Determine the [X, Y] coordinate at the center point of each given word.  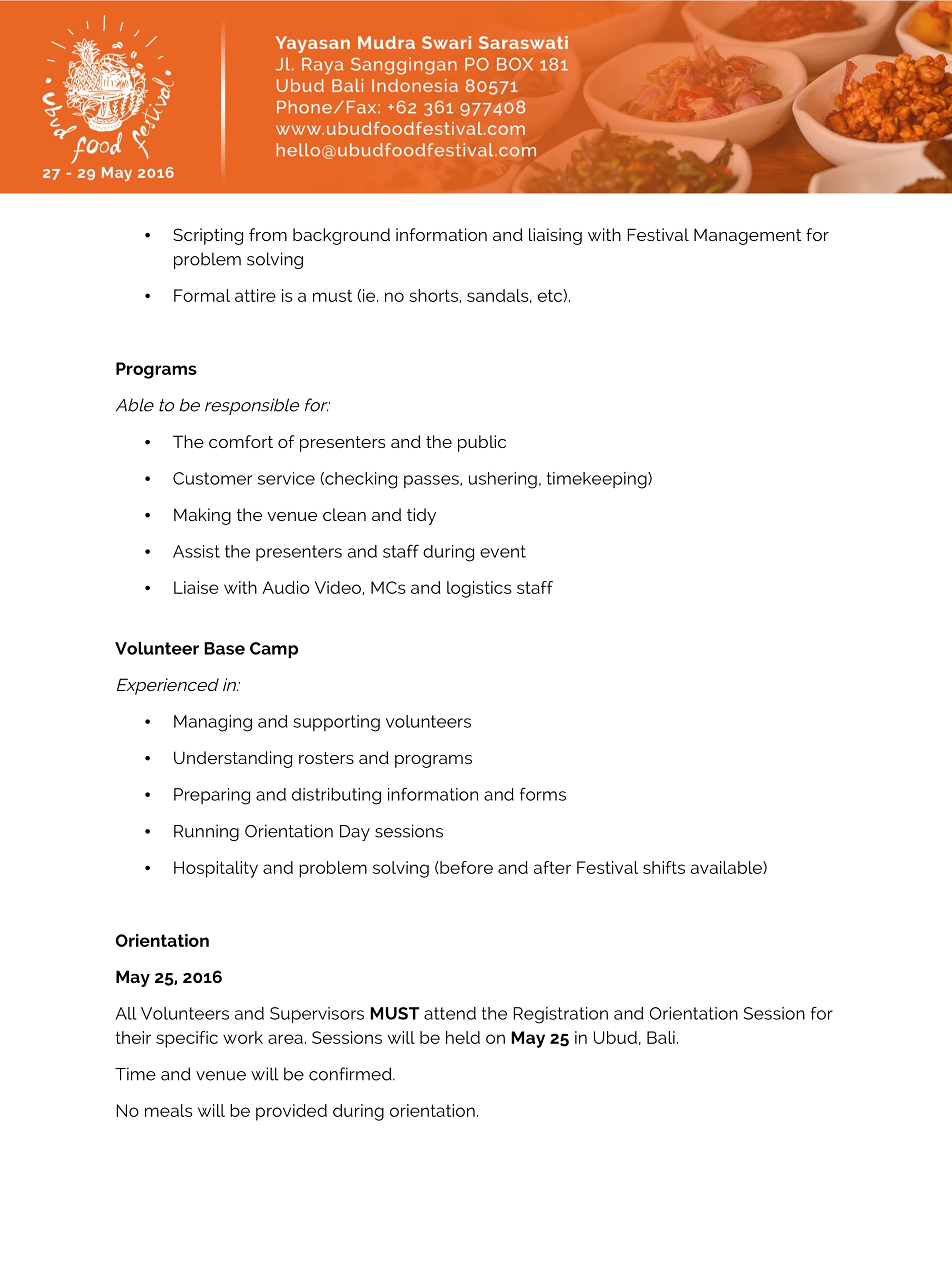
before [465, 867]
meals [169, 1110]
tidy [421, 516]
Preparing [212, 796]
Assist [196, 551]
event [503, 551]
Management [747, 236]
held [463, 1037]
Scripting [208, 236]
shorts [434, 296]
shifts [664, 867]
